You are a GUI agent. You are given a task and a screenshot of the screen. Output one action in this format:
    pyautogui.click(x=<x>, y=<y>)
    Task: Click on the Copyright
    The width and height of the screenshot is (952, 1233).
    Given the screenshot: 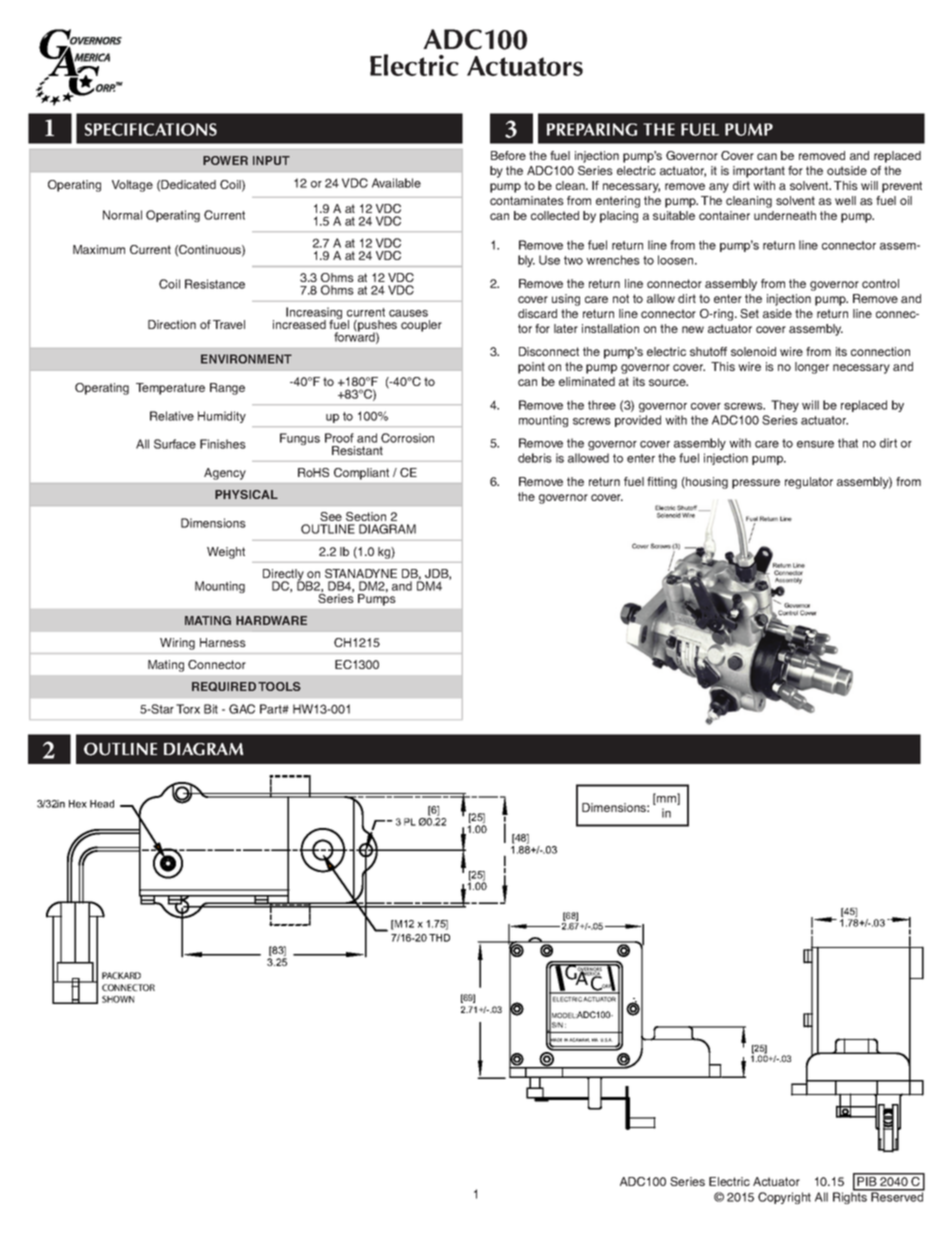 What is the action you would take?
    pyautogui.click(x=784, y=1198)
